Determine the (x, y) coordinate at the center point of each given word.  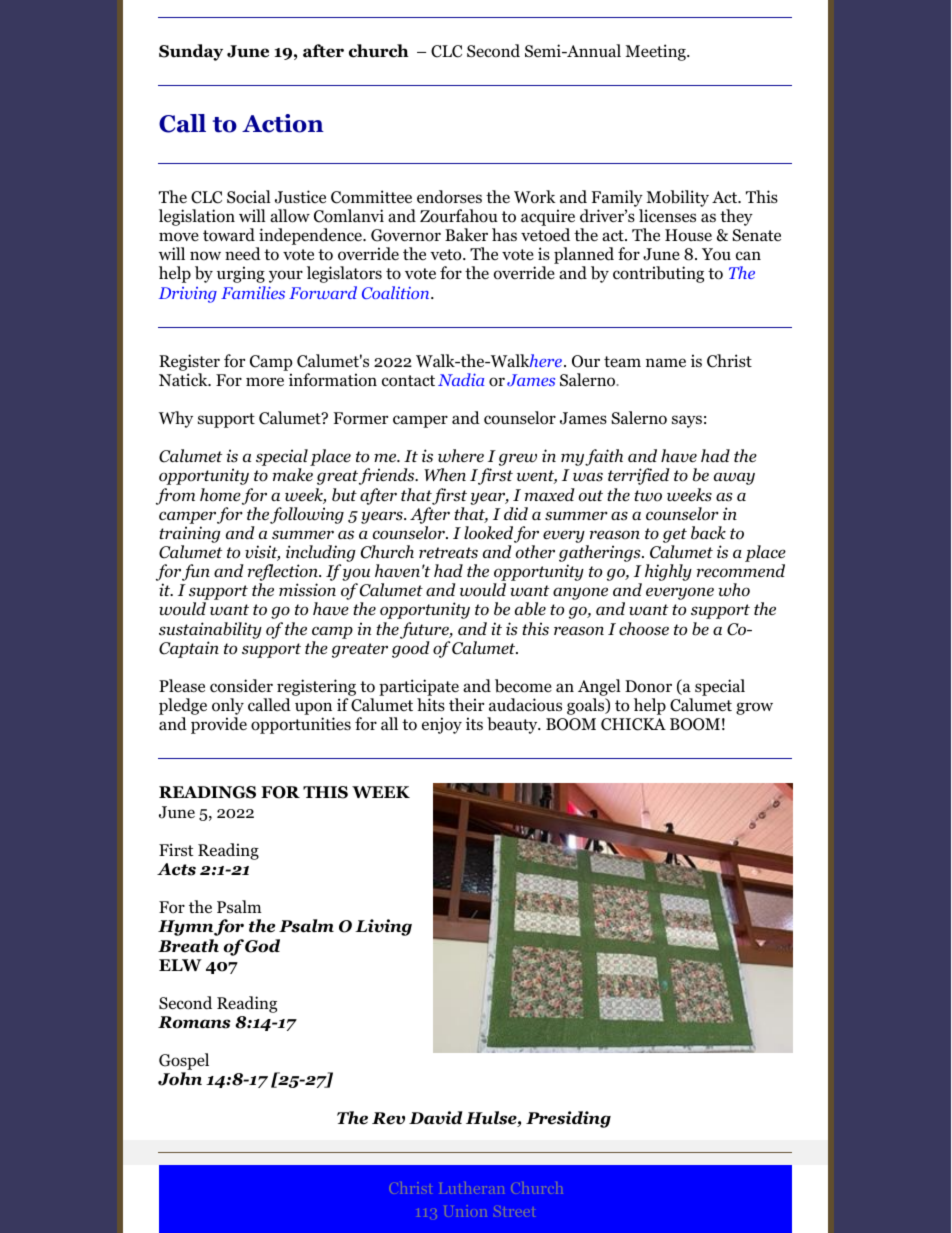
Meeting (656, 52)
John (180, 1079)
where (461, 456)
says (687, 421)
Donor (648, 686)
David (436, 1118)
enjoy (442, 725)
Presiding (568, 1119)
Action (283, 123)
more (265, 382)
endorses (449, 197)
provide (219, 725)
